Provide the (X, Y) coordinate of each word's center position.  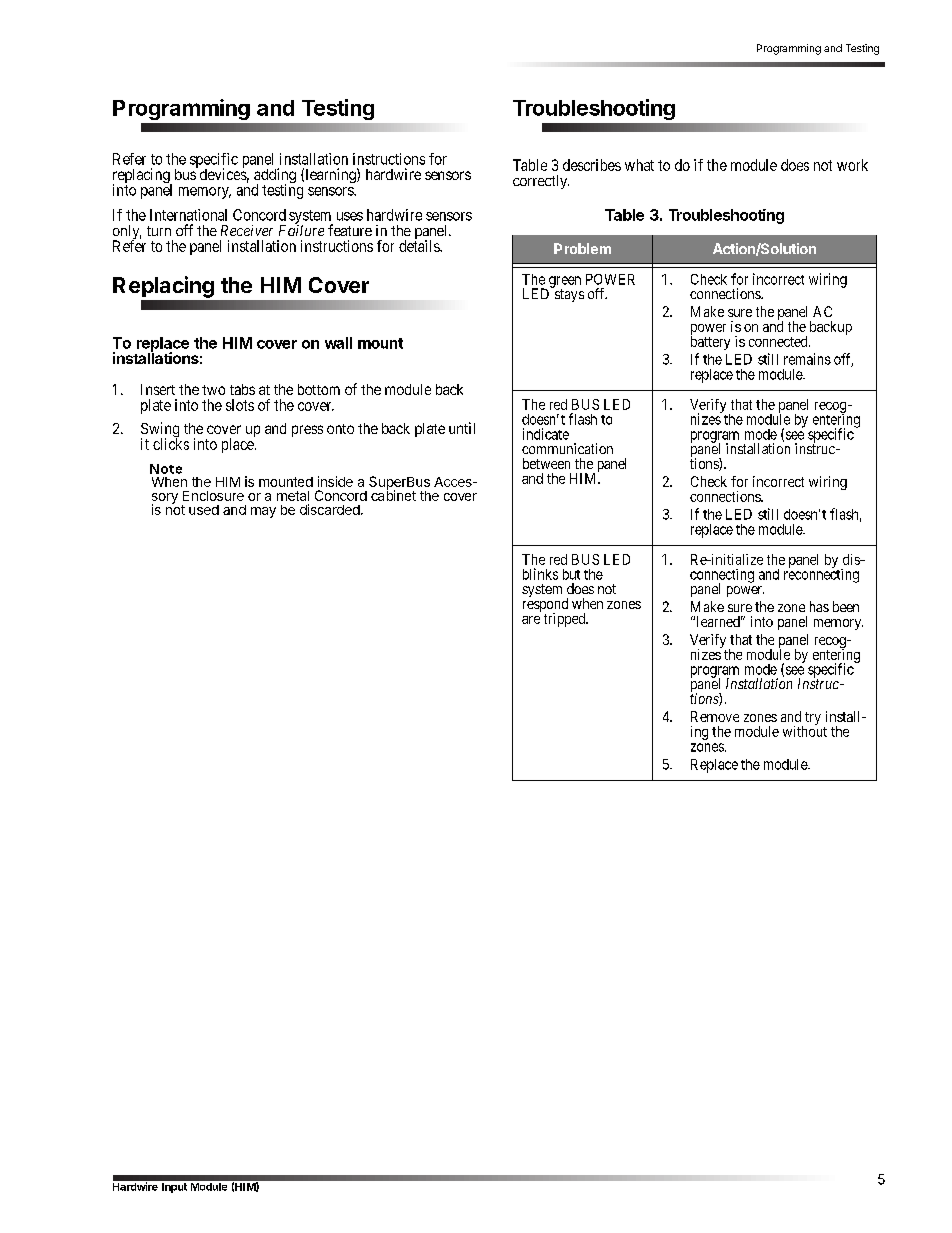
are (531, 620)
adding (275, 177)
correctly (541, 182)
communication (567, 448)
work (852, 165)
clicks (171, 444)
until (462, 428)
